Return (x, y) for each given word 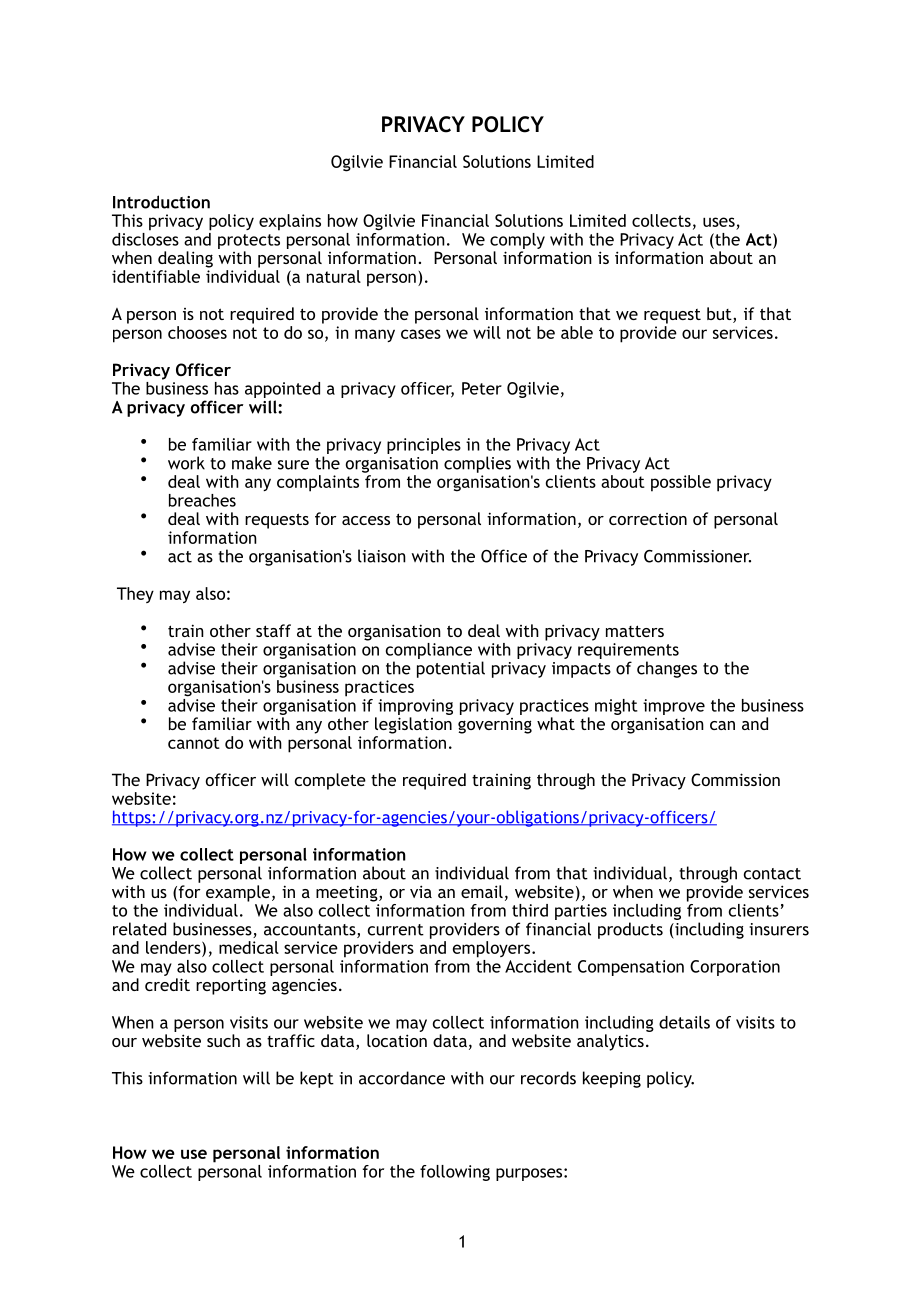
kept (317, 1079)
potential (451, 669)
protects (249, 241)
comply (517, 241)
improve (674, 707)
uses (719, 222)
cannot (194, 743)
